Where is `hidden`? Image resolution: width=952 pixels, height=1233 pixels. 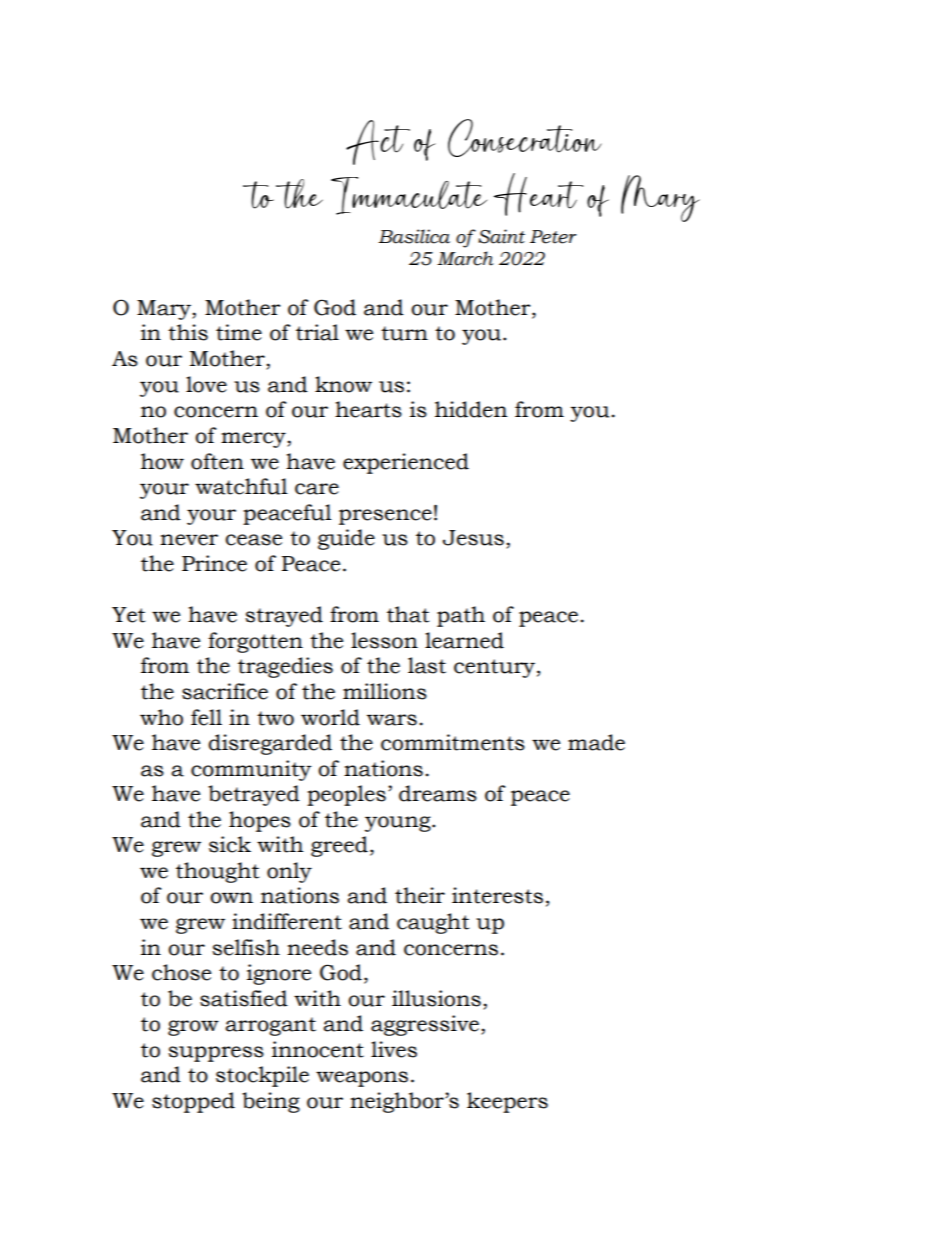
hidden is located at coordinates (471, 409).
